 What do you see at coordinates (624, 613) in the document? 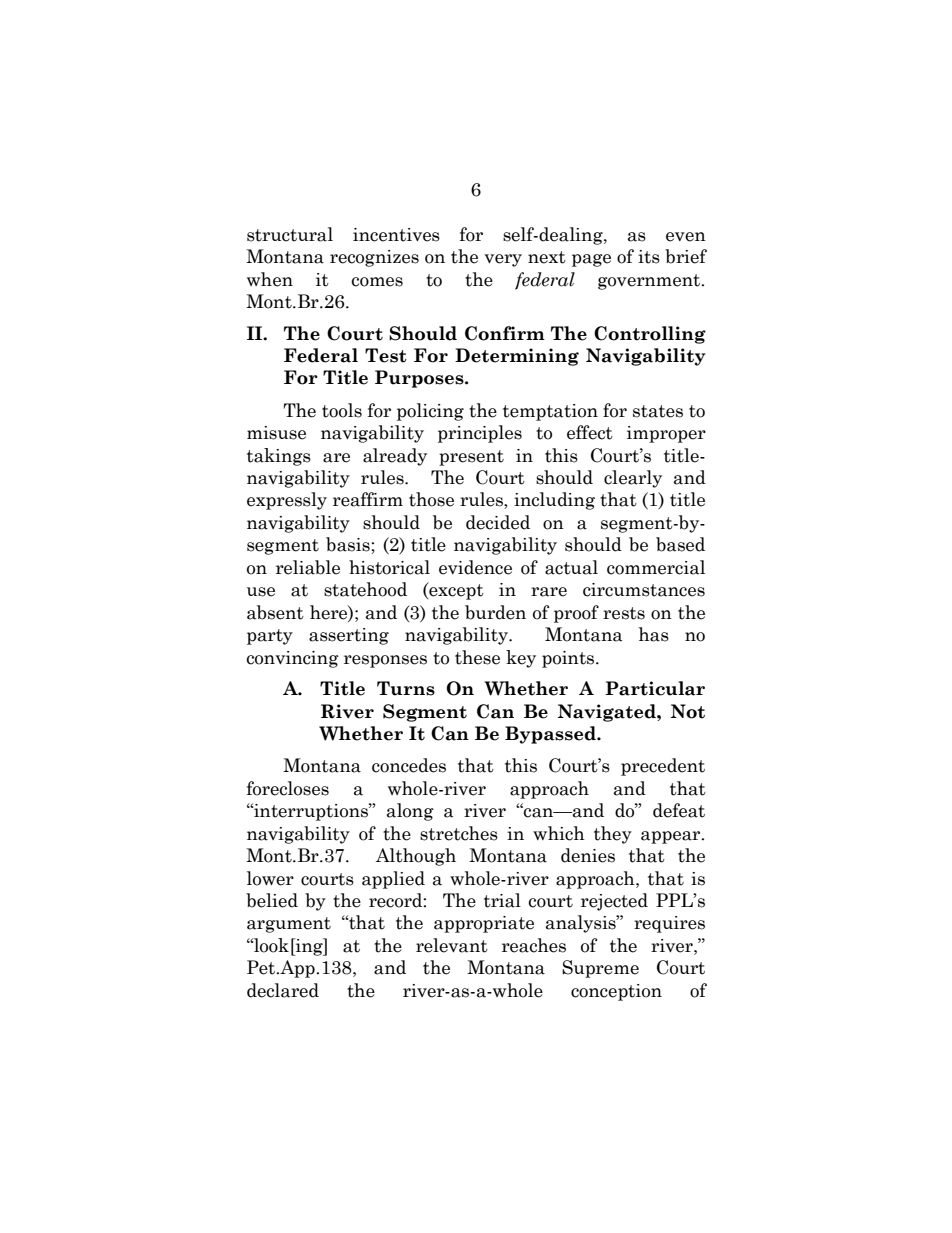
I see `rests` at bounding box center [624, 613].
